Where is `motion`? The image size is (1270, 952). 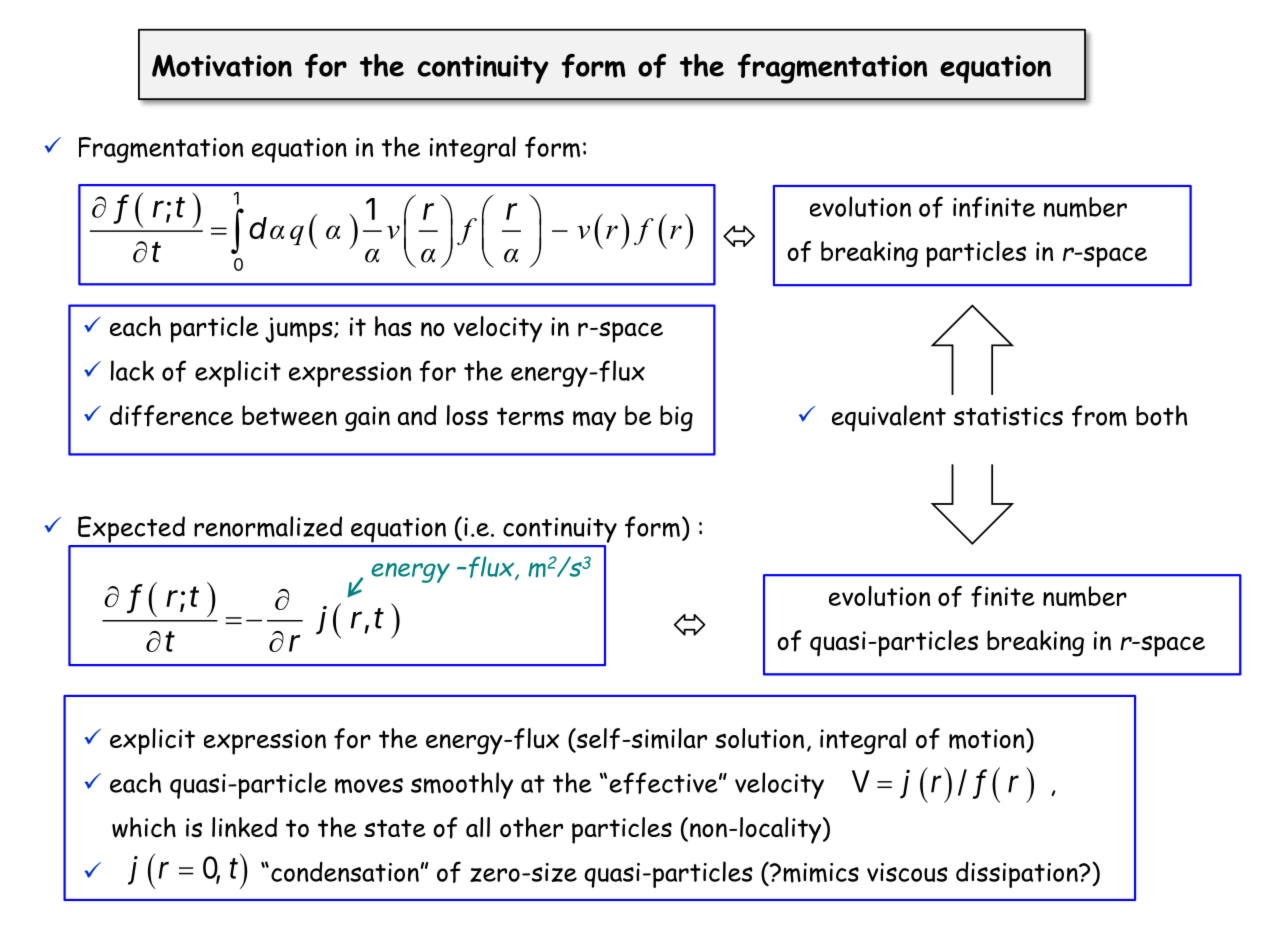 motion is located at coordinates (988, 740).
